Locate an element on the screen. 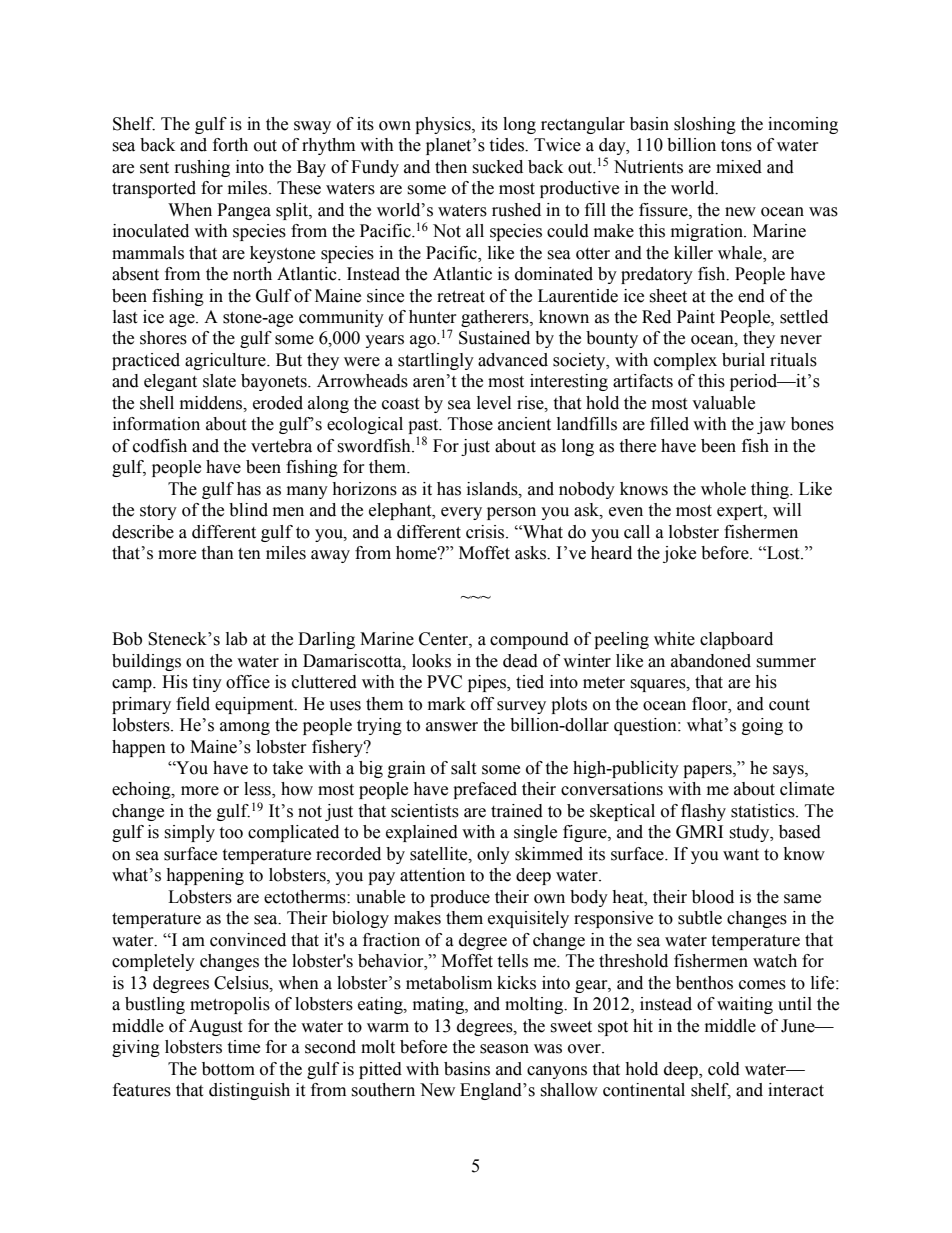  tons is located at coordinates (736, 146).
